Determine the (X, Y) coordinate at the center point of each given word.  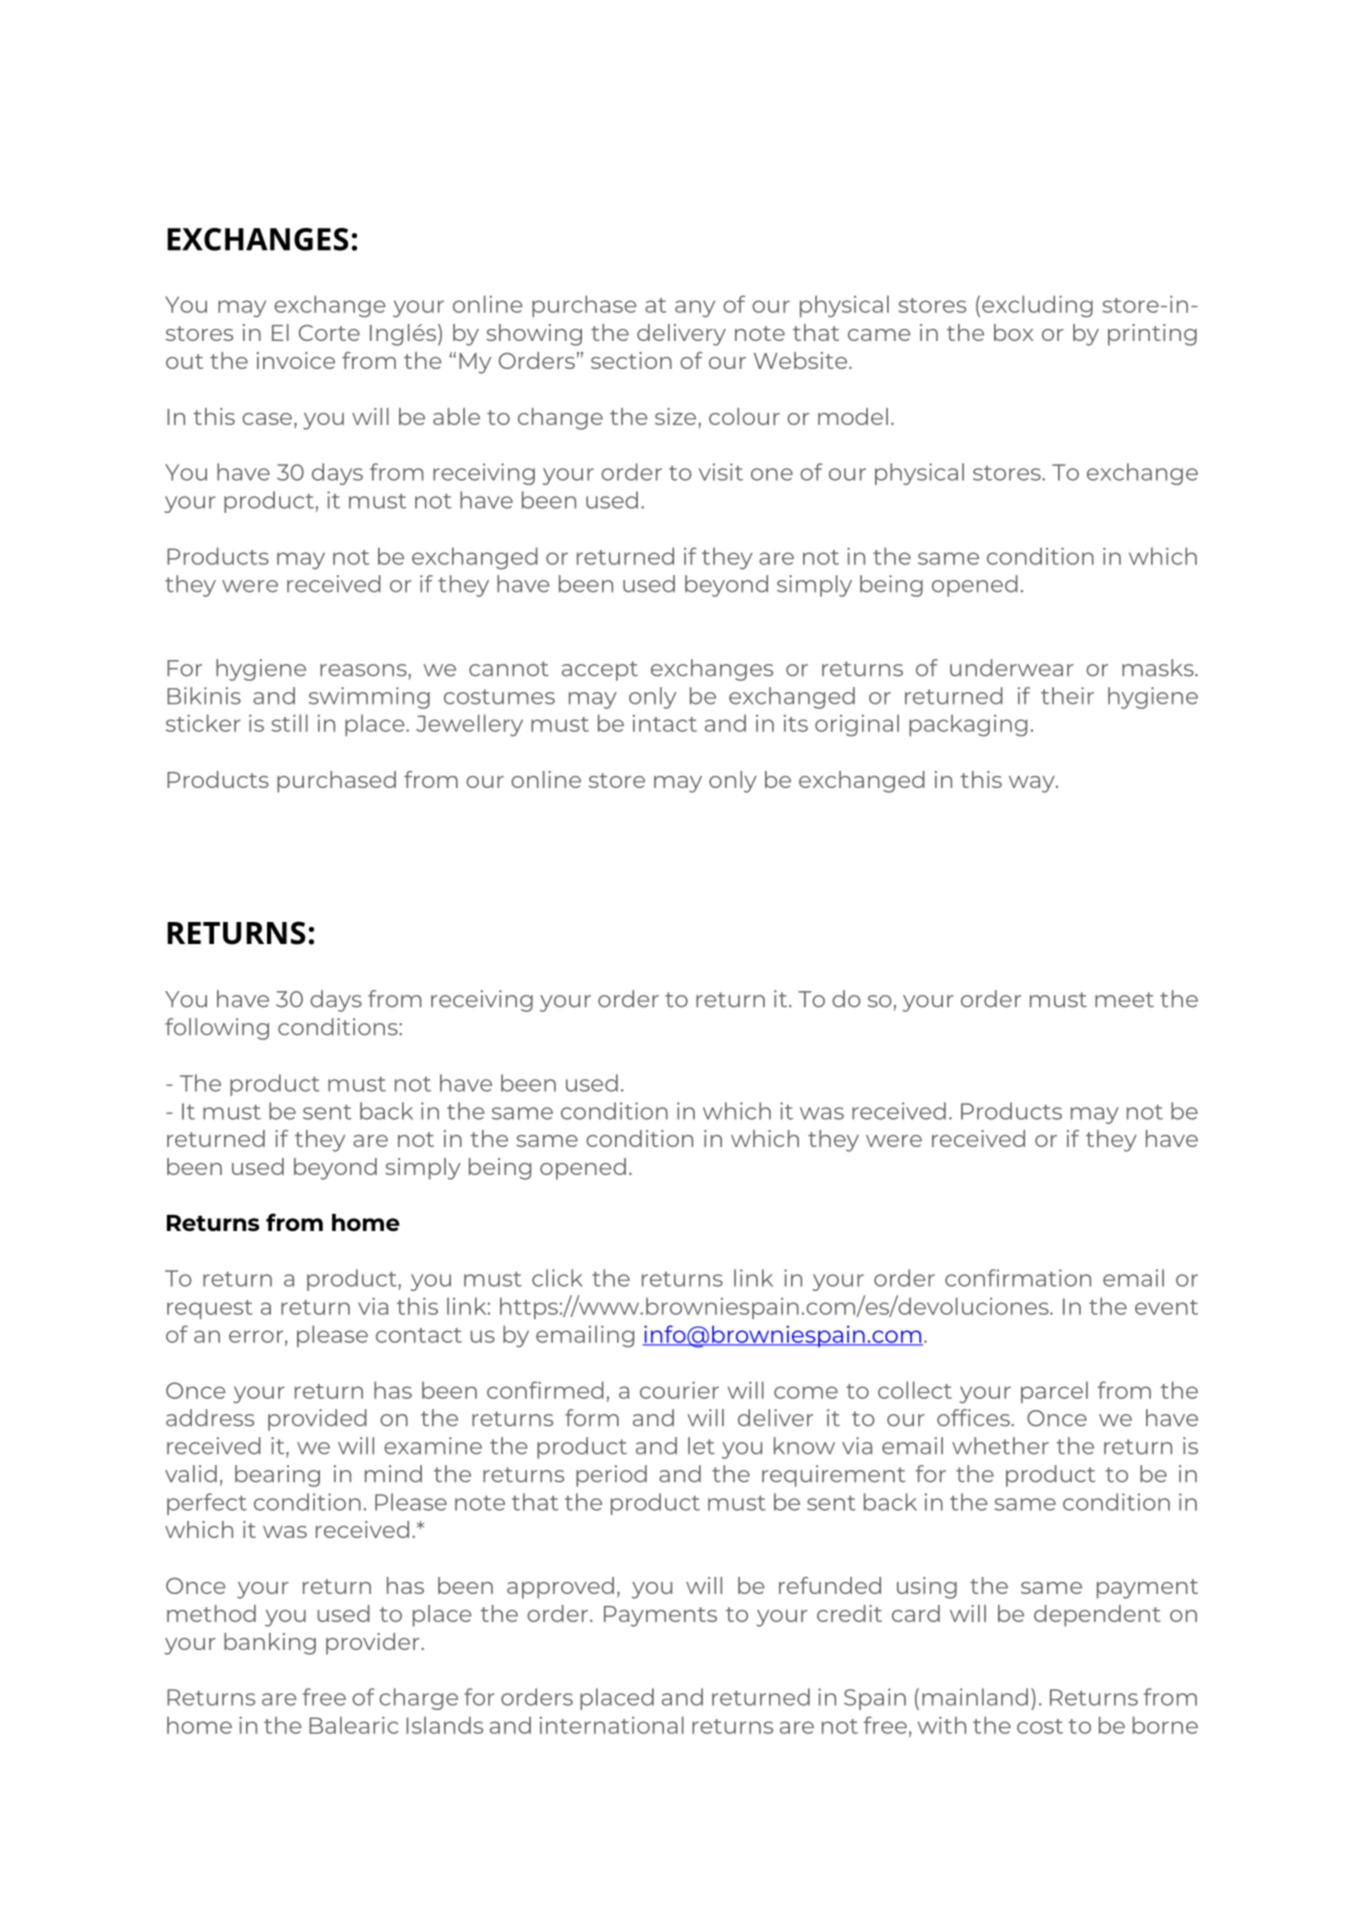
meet (1124, 1000)
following (217, 1029)
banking (270, 1644)
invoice (296, 360)
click (557, 1278)
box (1013, 332)
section (631, 360)
